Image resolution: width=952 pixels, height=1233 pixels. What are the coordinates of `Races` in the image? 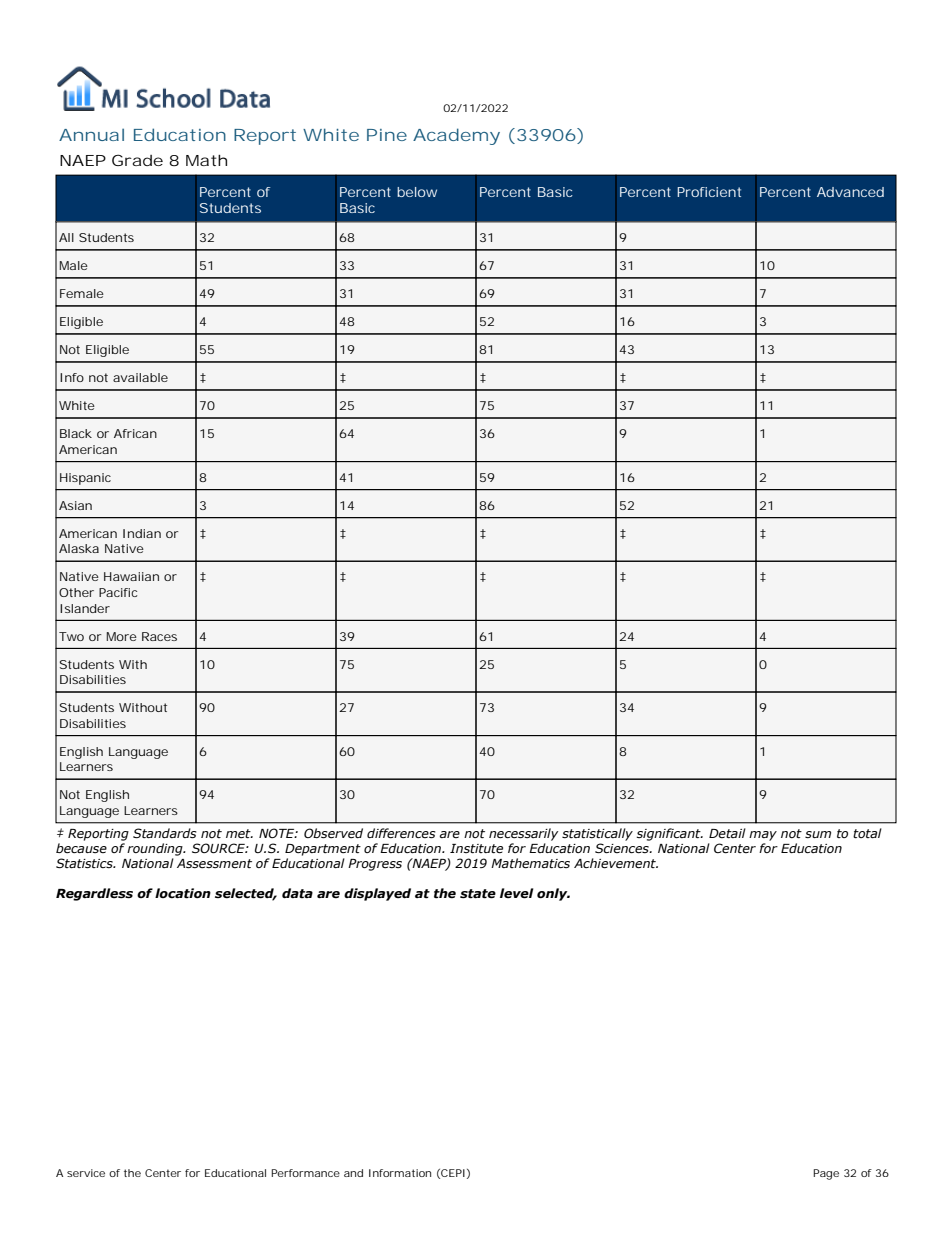 It's located at (159, 636).
